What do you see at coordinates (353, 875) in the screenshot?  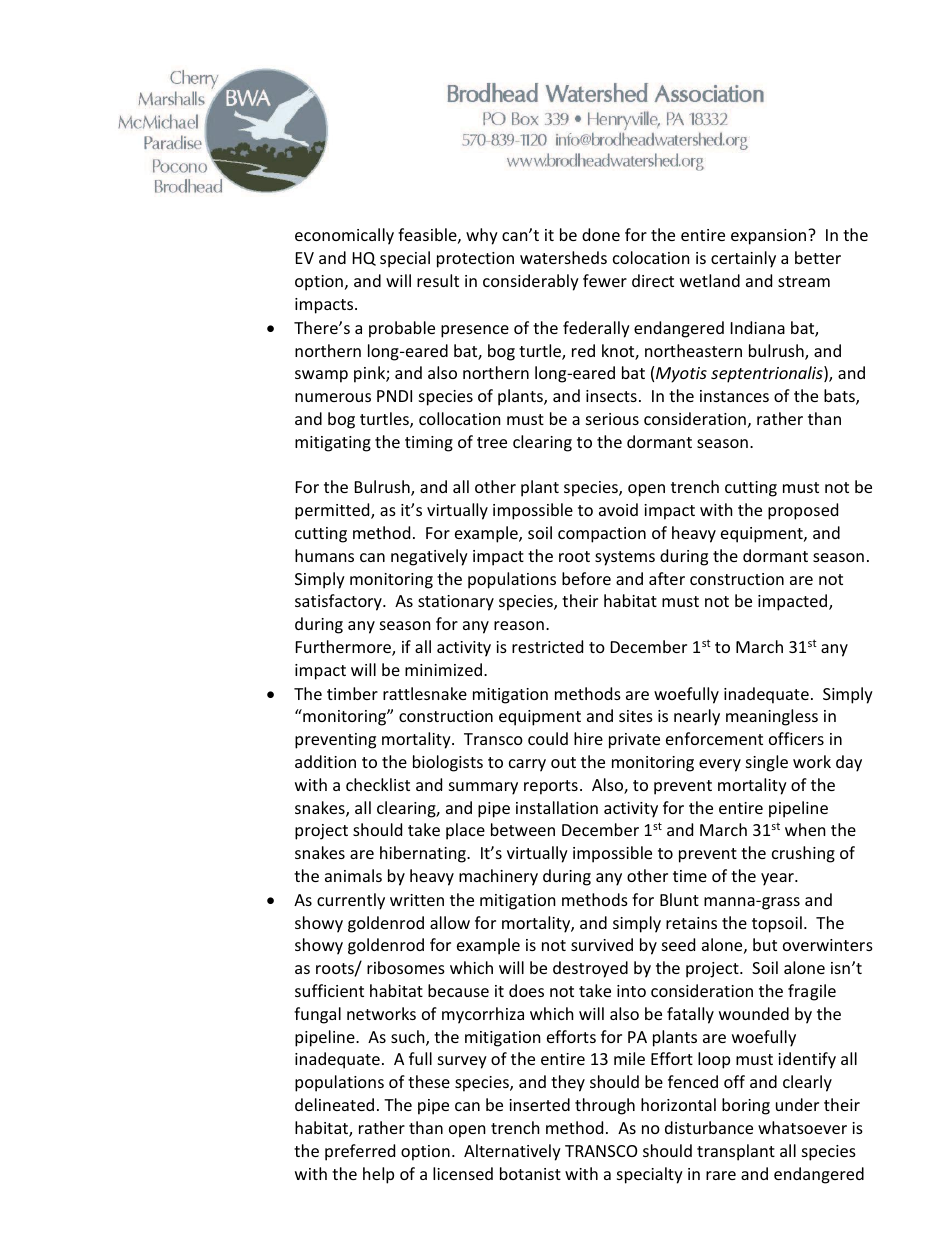 I see `animals` at bounding box center [353, 875].
